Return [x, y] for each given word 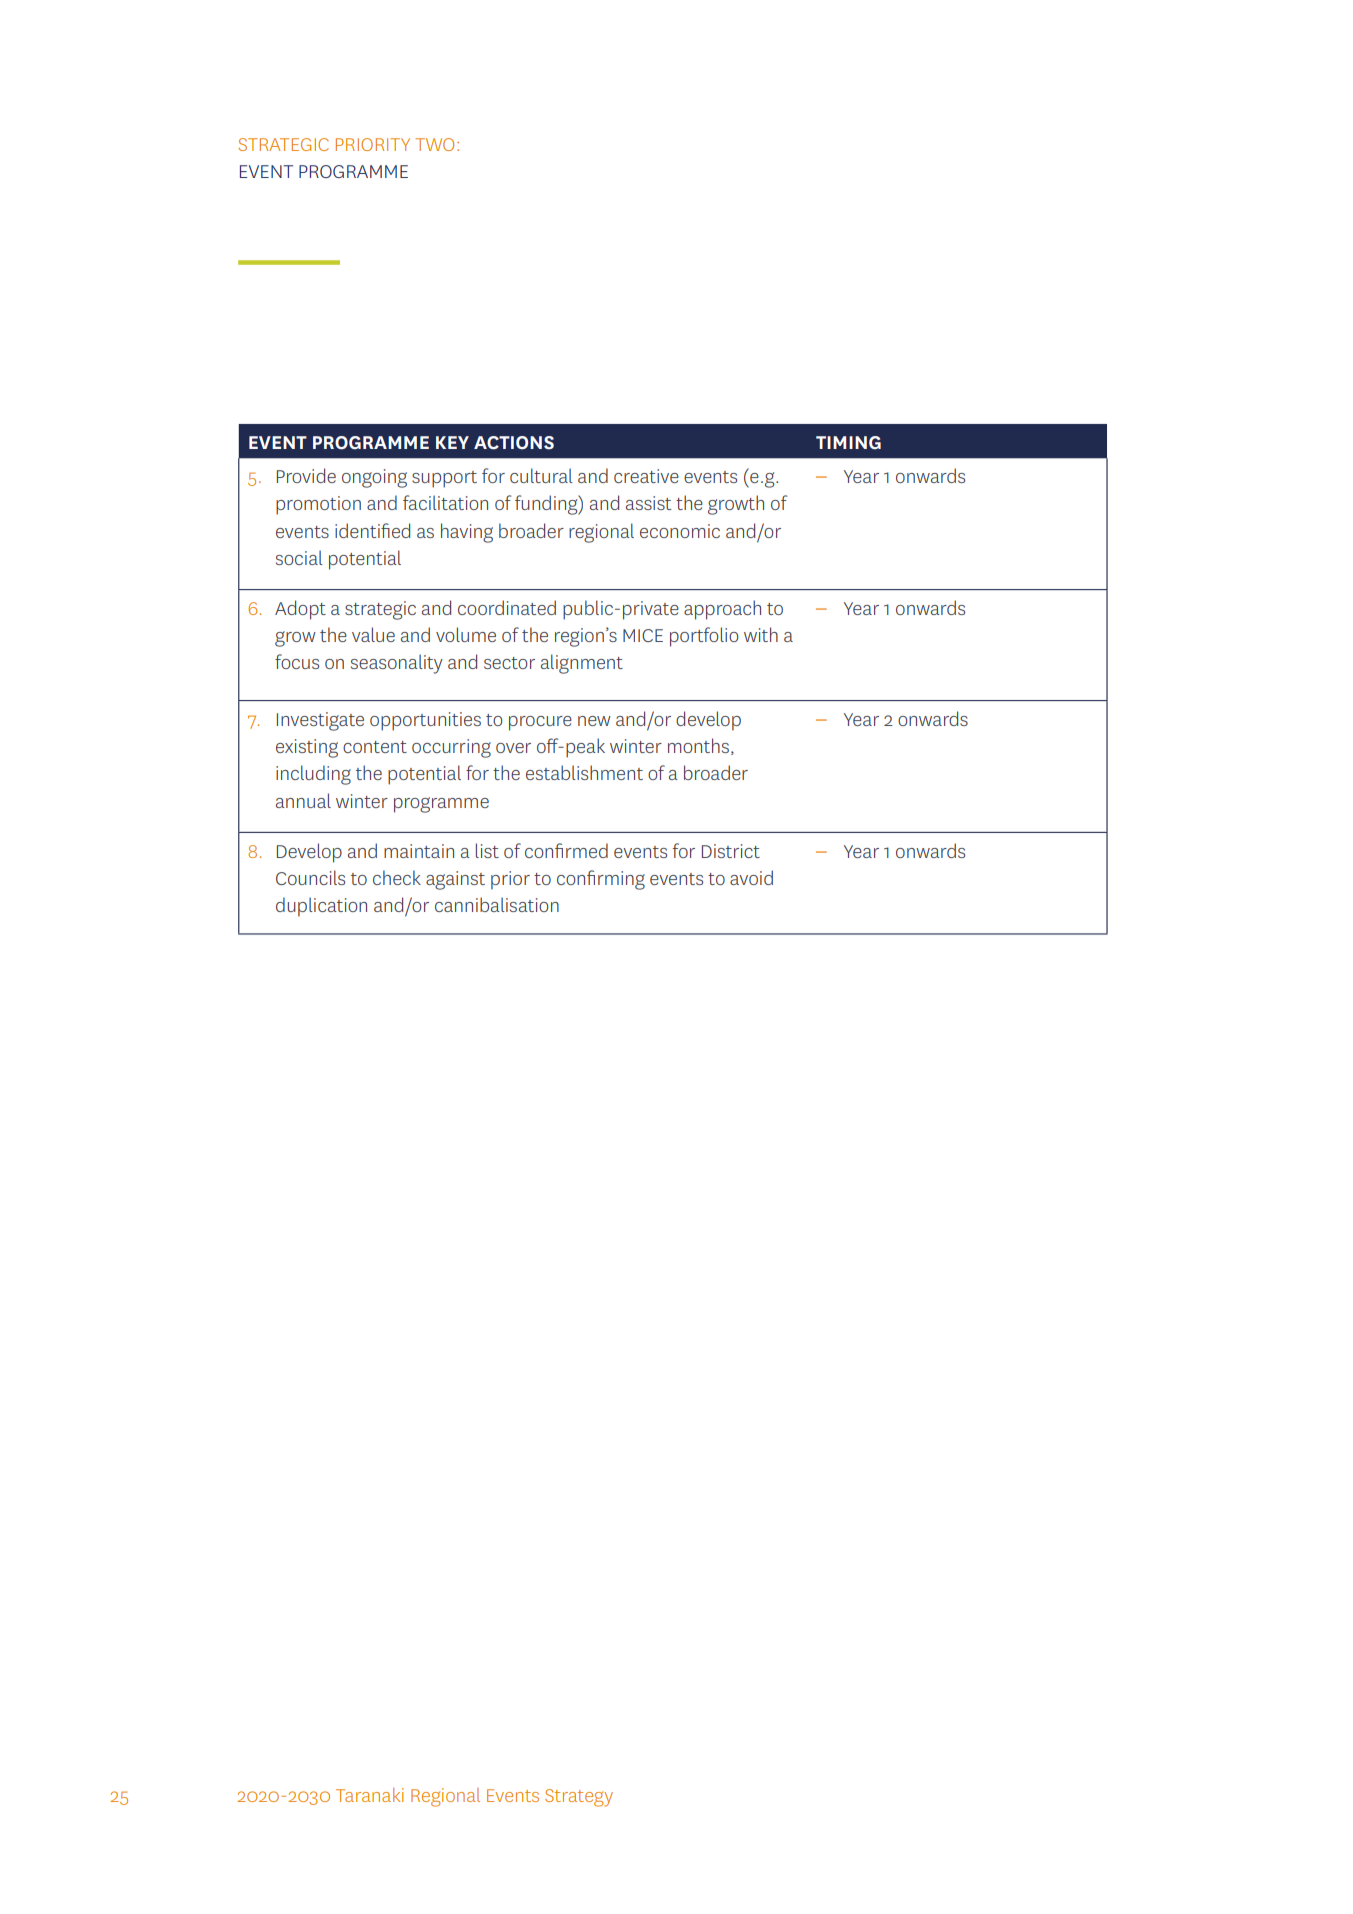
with [761, 634]
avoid [751, 877]
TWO [434, 144]
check [397, 877]
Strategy [579, 1798]
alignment [582, 664]
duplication [321, 907]
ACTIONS [514, 443]
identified [372, 530]
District [731, 851]
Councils [310, 877]
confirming [601, 880]
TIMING [848, 443]
